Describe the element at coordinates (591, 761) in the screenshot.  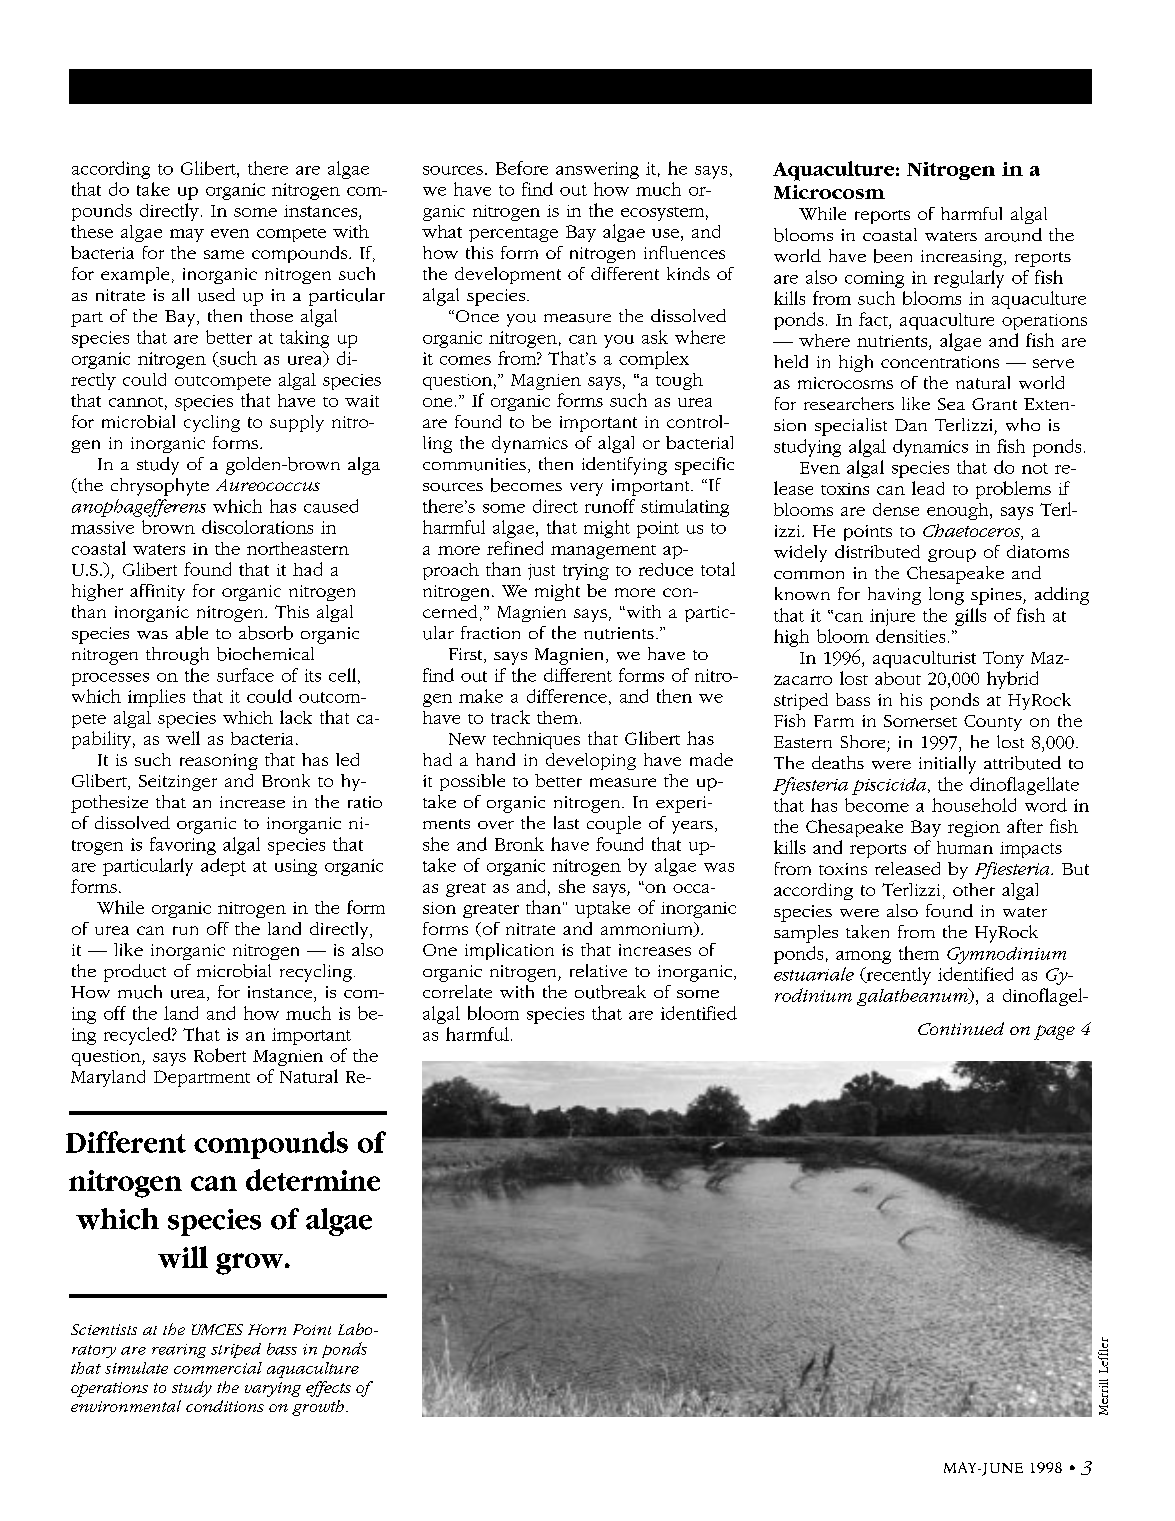
I see `developing` at that location.
